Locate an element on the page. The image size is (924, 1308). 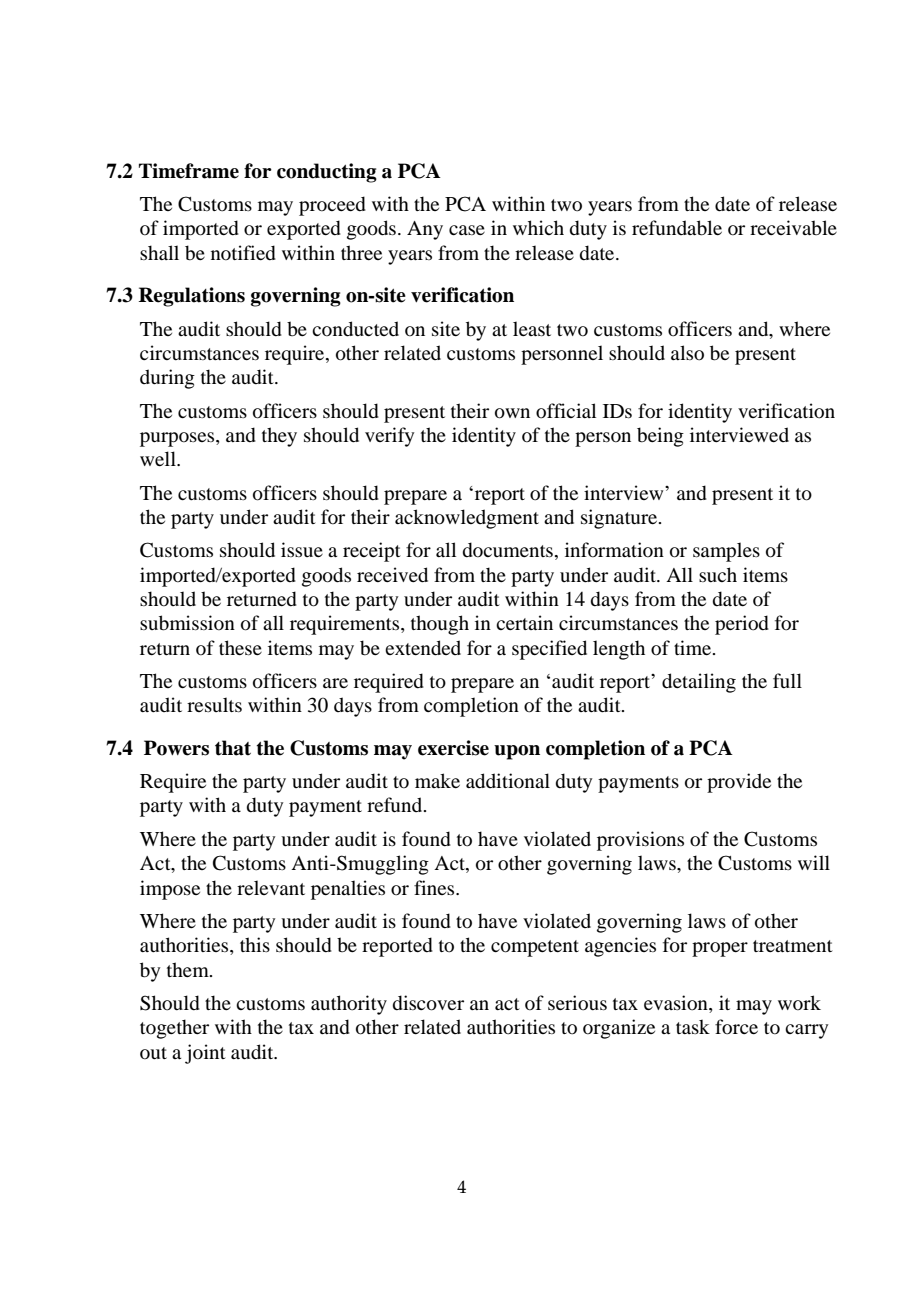
that is located at coordinates (233, 748).
